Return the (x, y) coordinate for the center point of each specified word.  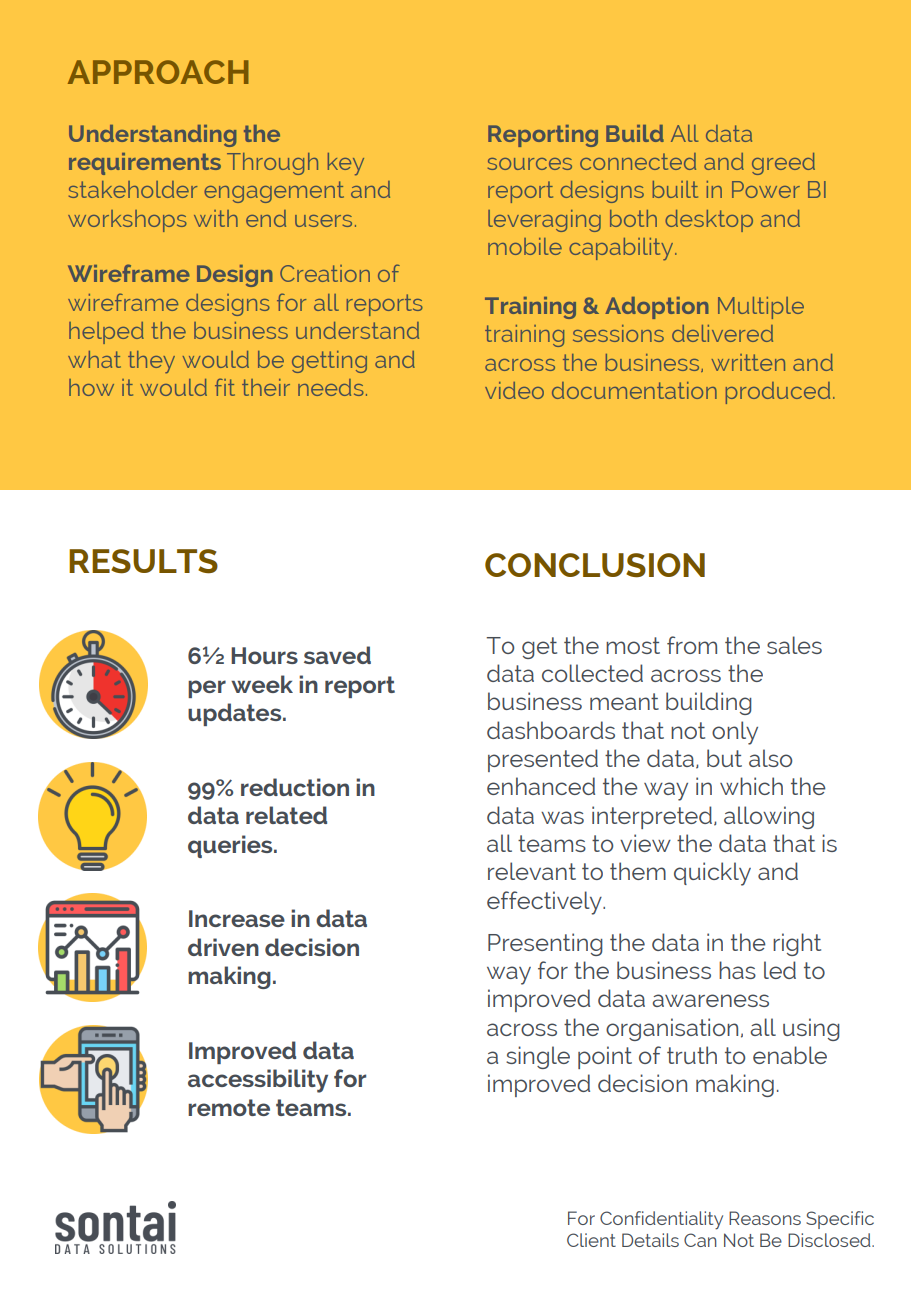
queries (231, 846)
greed (783, 164)
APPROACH (158, 72)
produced (778, 393)
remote (229, 1107)
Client (591, 1240)
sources (530, 164)
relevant (532, 871)
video (514, 390)
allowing (769, 817)
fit (225, 387)
